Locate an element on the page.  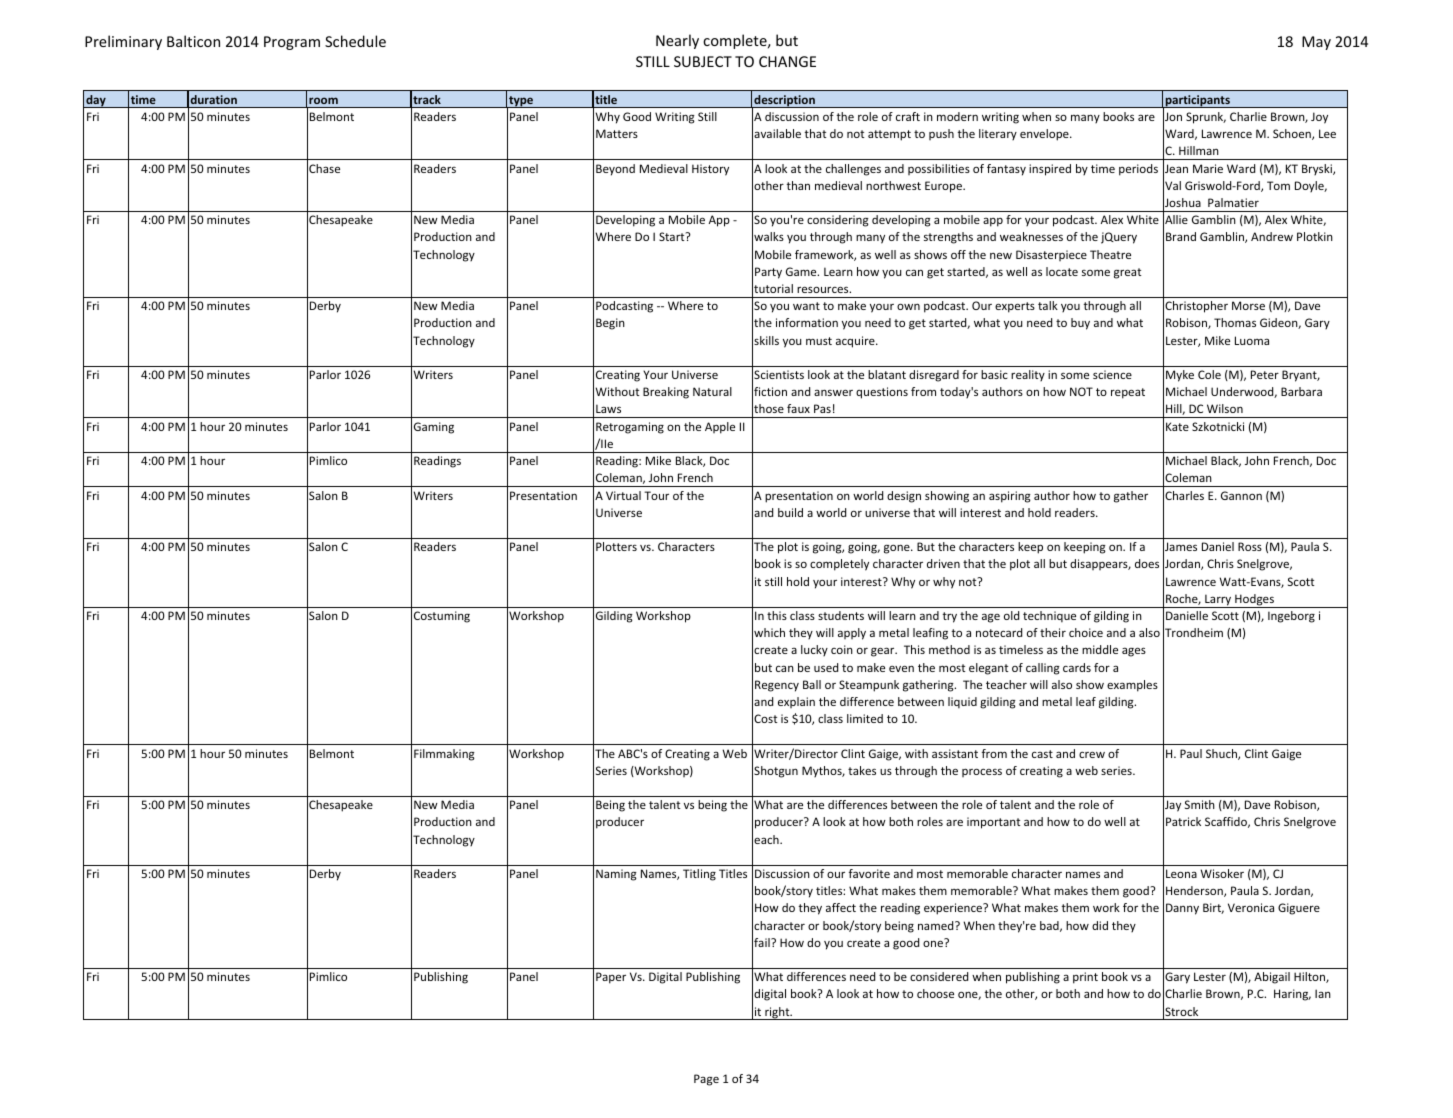
Begin is located at coordinates (610, 324).
